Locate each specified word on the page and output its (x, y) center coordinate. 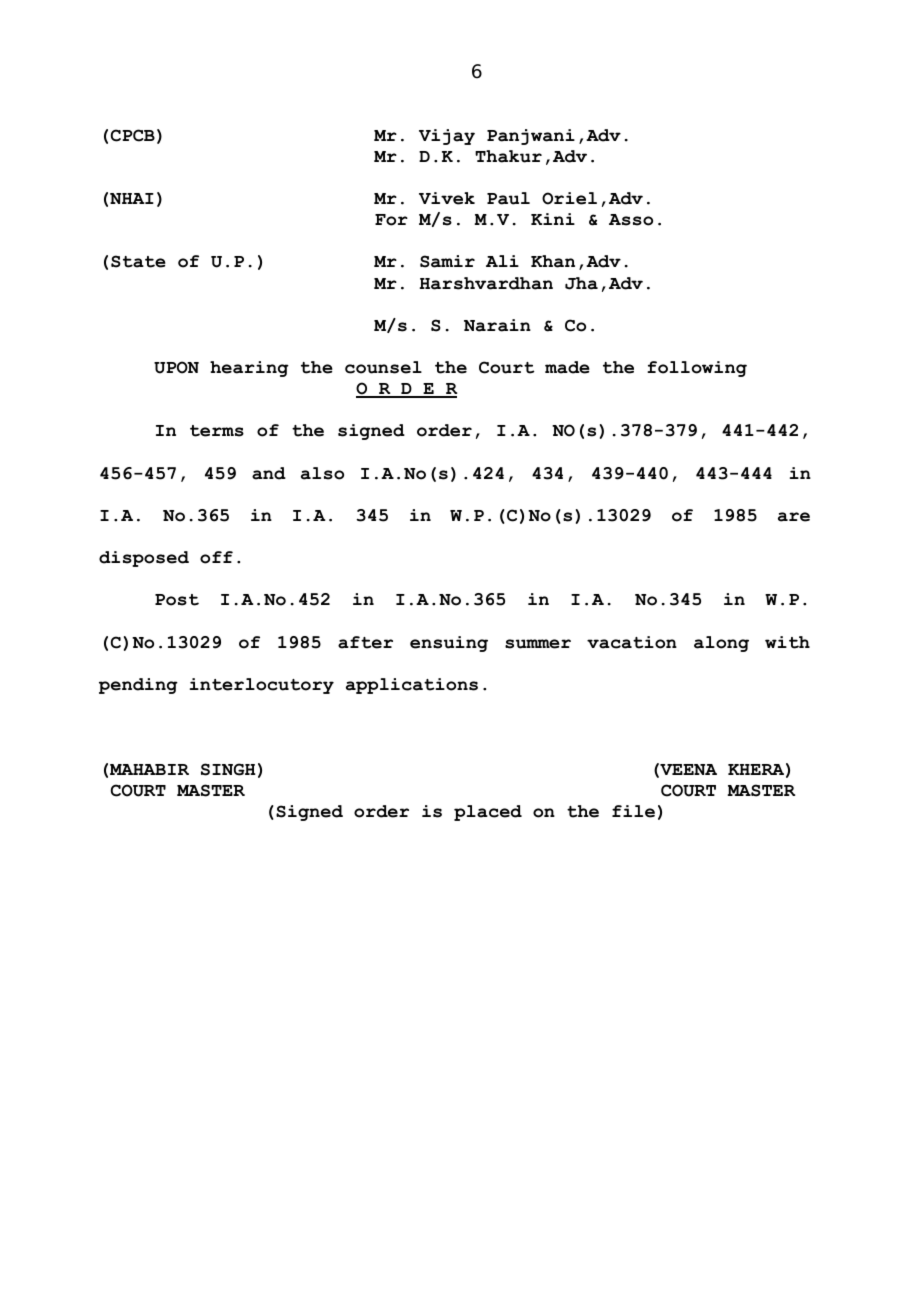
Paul (508, 198)
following (697, 369)
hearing (249, 369)
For (391, 220)
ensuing (449, 644)
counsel (383, 367)
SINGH (228, 769)
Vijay (447, 137)
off (216, 557)
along (721, 644)
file (633, 811)
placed (488, 813)
